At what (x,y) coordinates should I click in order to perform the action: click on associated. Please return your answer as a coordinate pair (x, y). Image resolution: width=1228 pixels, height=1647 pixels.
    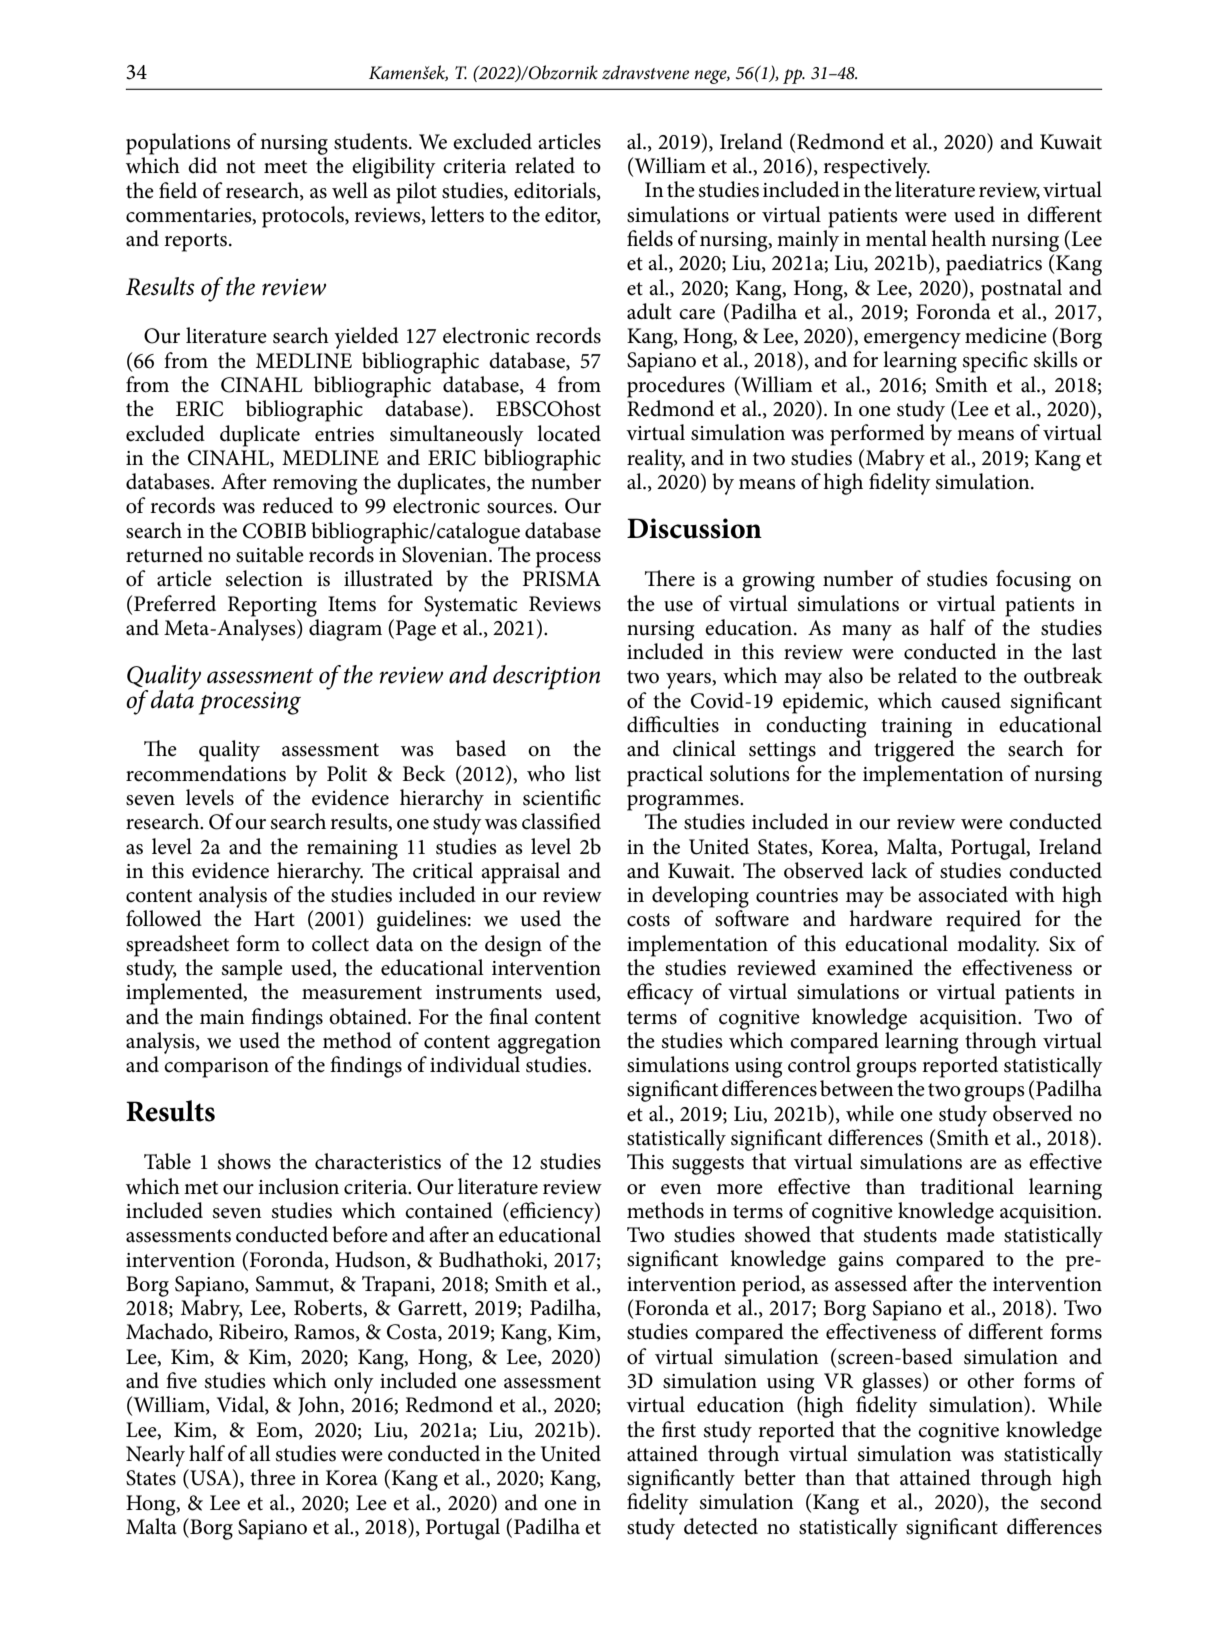
    Looking at the image, I should click on (963, 894).
